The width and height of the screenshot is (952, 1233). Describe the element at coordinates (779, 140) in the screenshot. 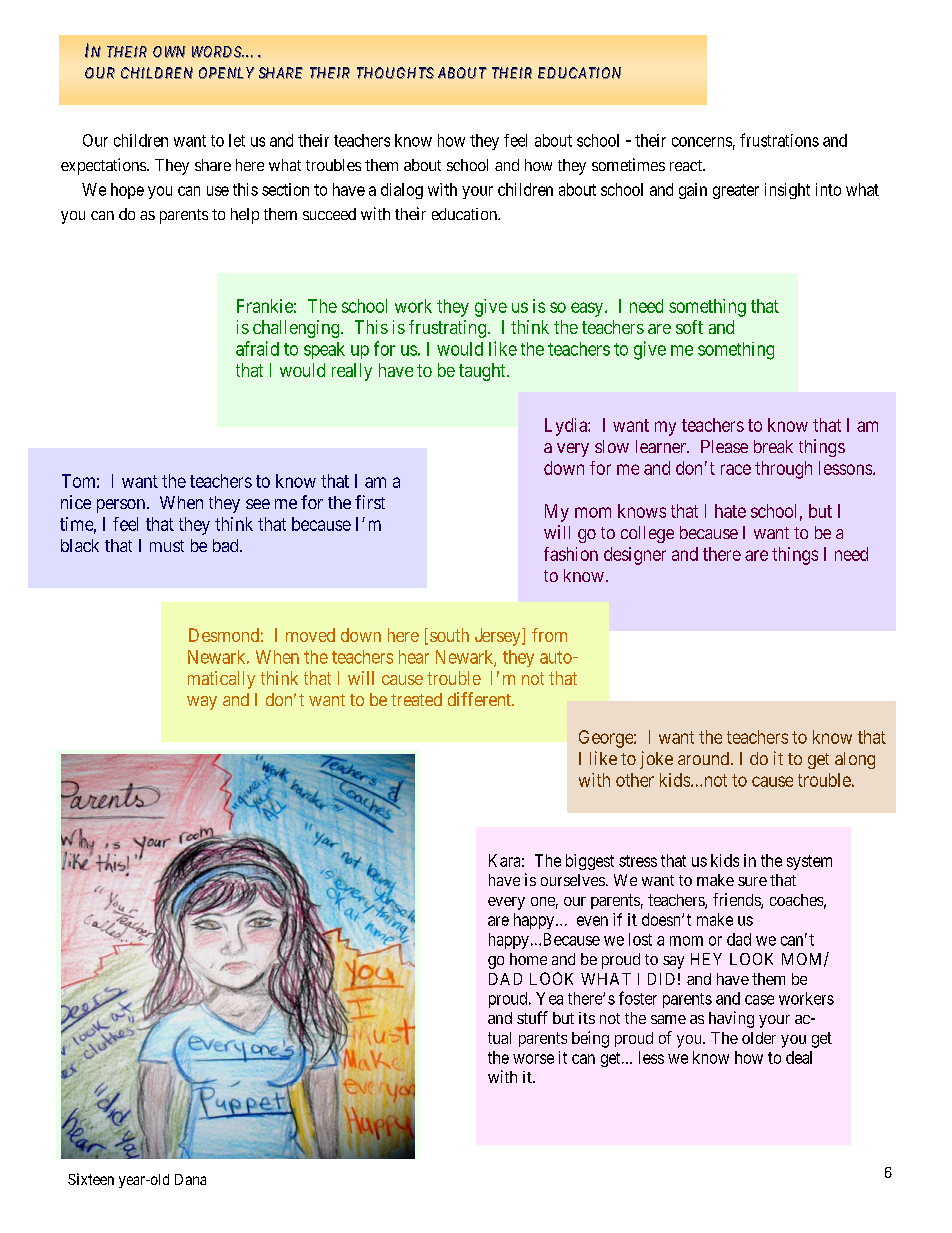

I see `frustrations` at that location.
